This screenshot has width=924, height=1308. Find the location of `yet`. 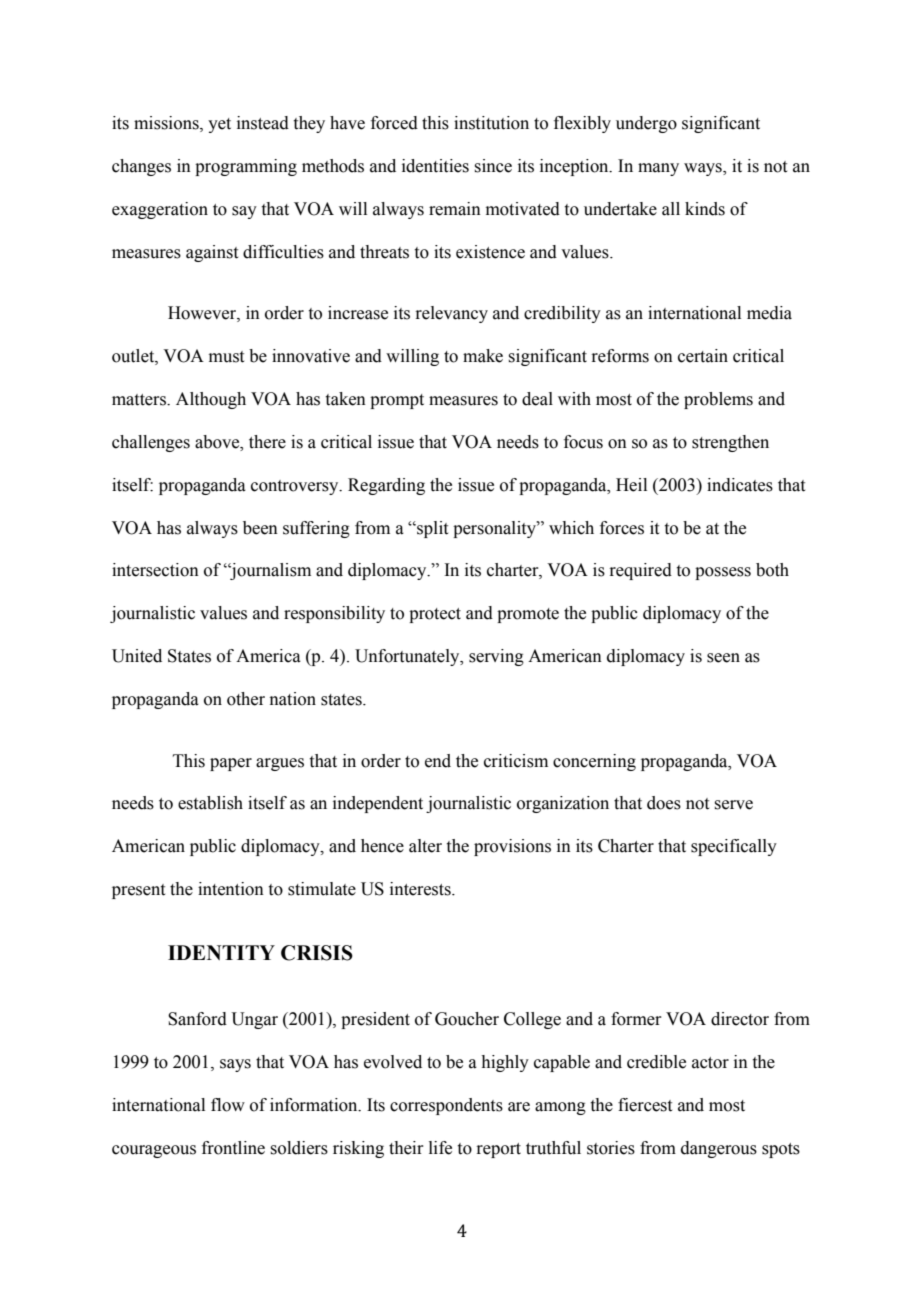

yet is located at coordinates (219, 125).
